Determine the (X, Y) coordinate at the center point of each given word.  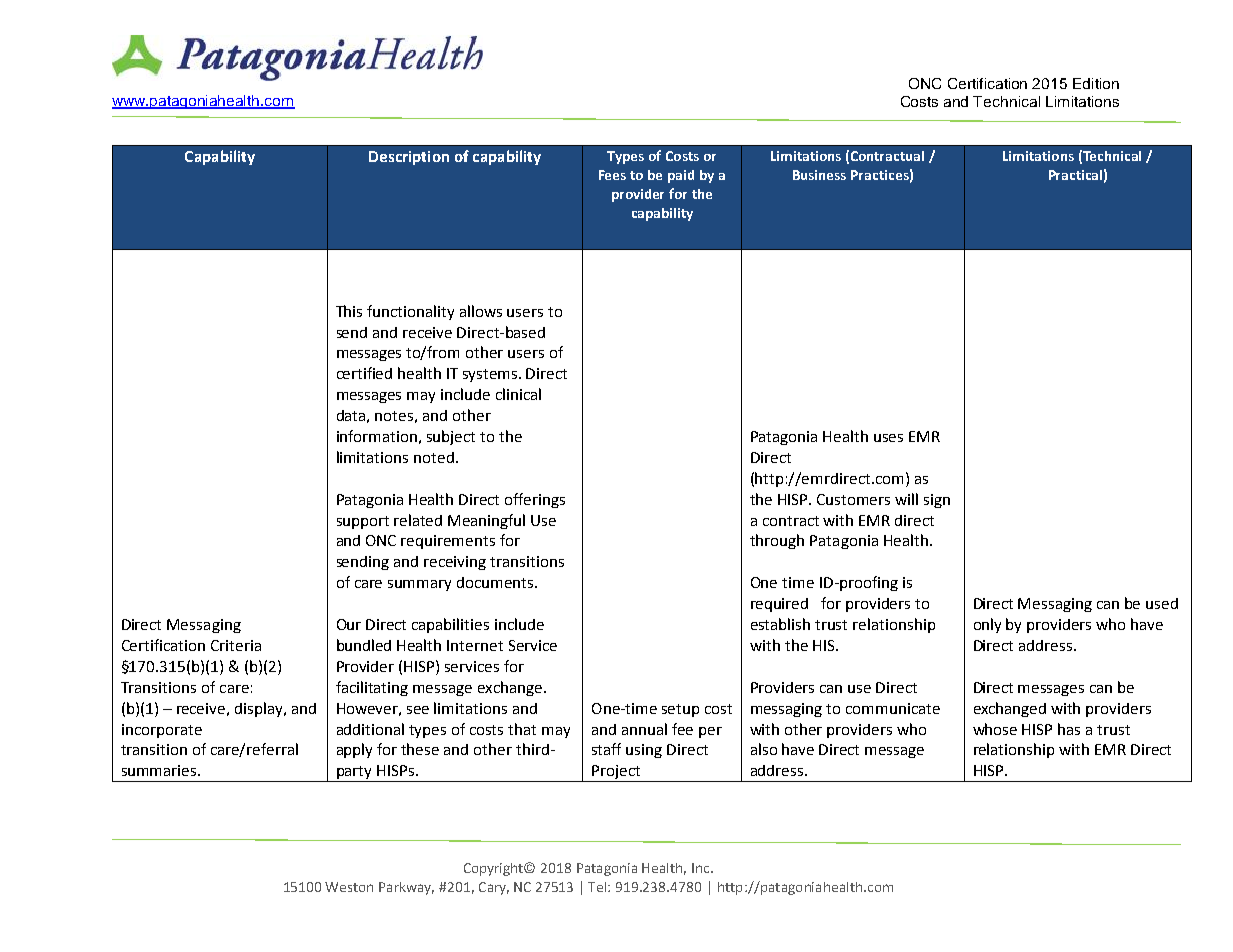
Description (409, 158)
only (987, 625)
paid (681, 176)
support (363, 522)
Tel (598, 887)
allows (481, 311)
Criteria (236, 645)
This (349, 311)
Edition (1096, 83)
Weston (349, 887)
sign (937, 501)
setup (680, 710)
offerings (535, 500)
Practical (1075, 175)
